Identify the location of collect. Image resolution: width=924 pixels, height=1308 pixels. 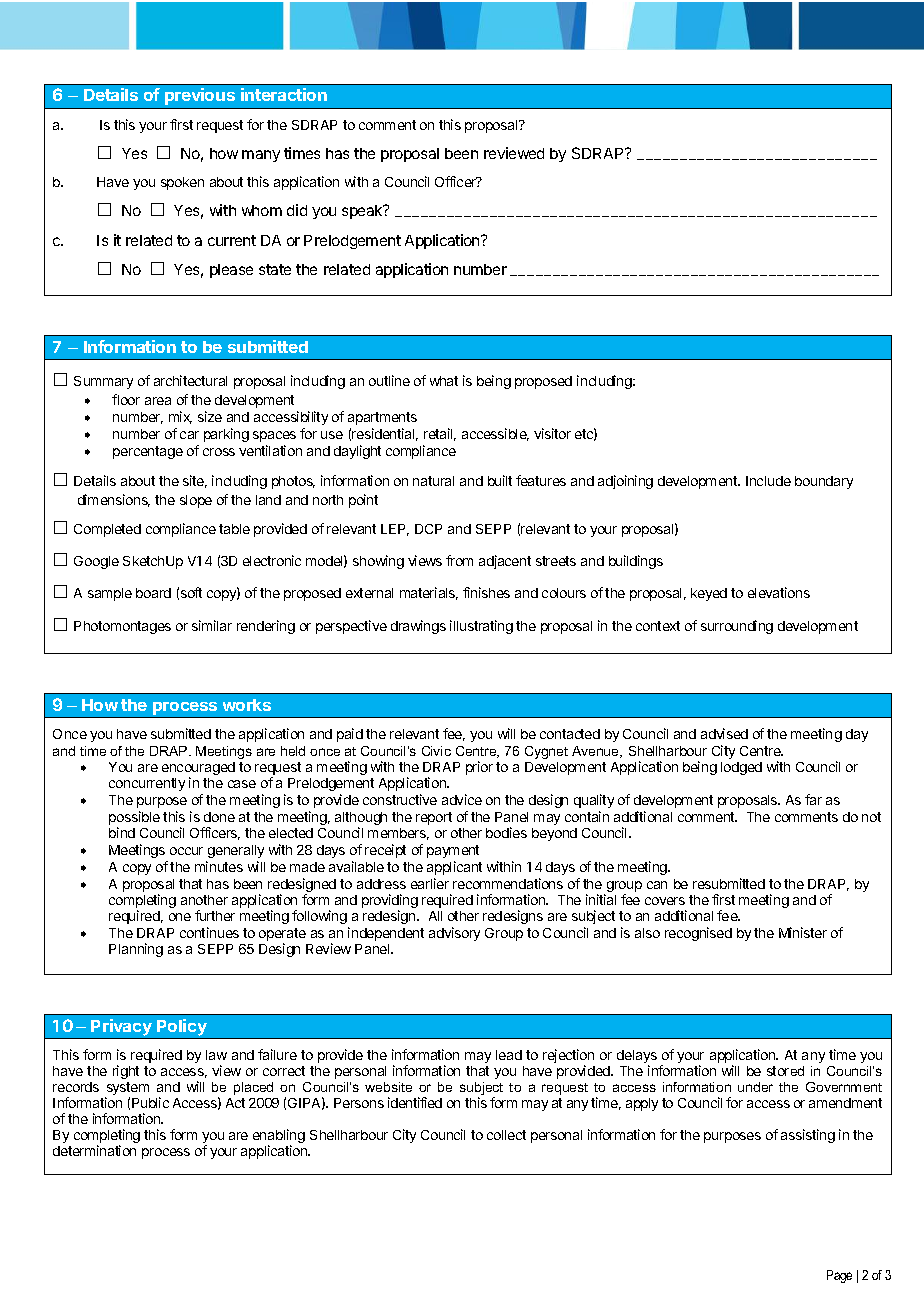
(506, 1135).
